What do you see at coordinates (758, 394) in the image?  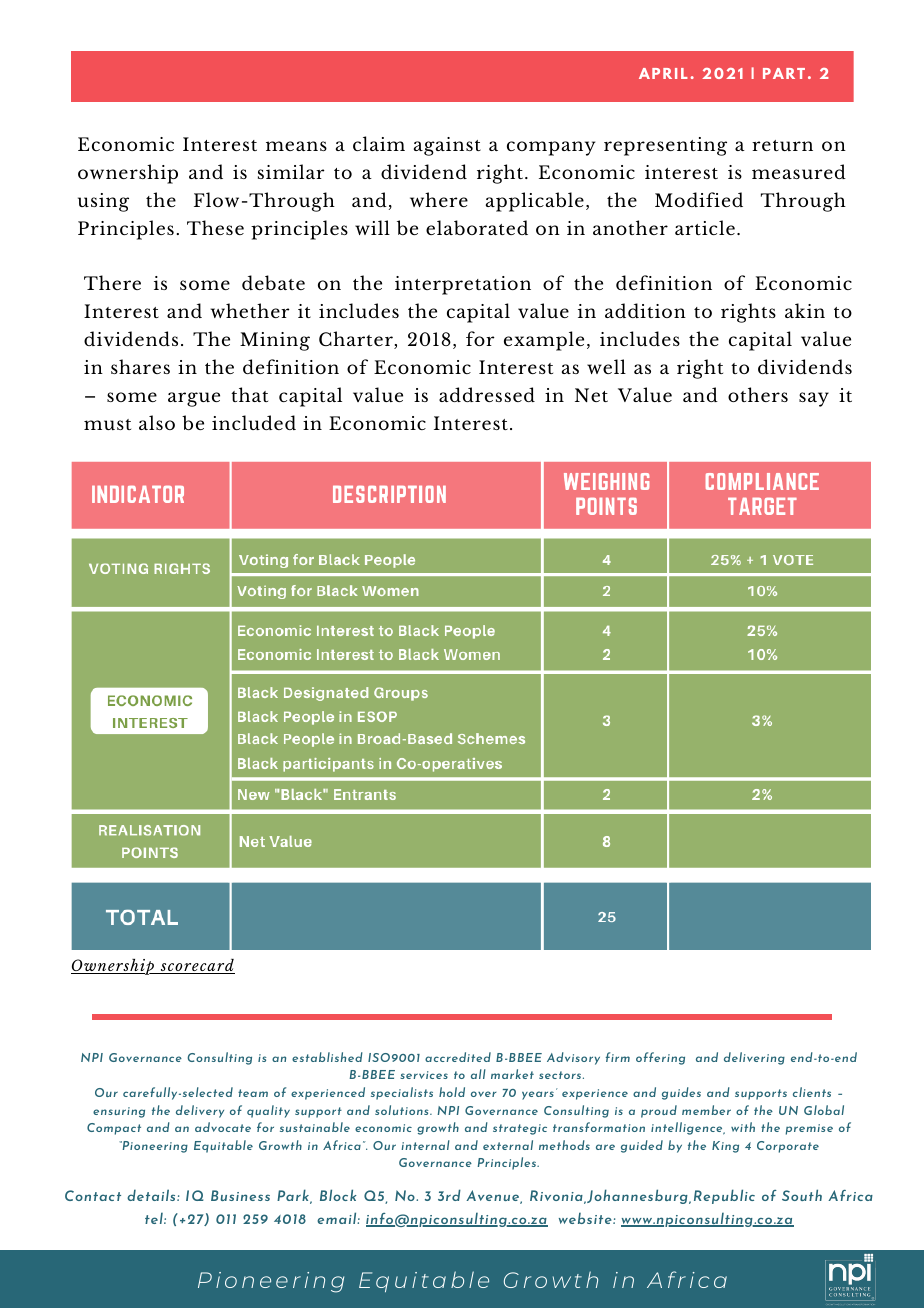 I see `others` at bounding box center [758, 394].
